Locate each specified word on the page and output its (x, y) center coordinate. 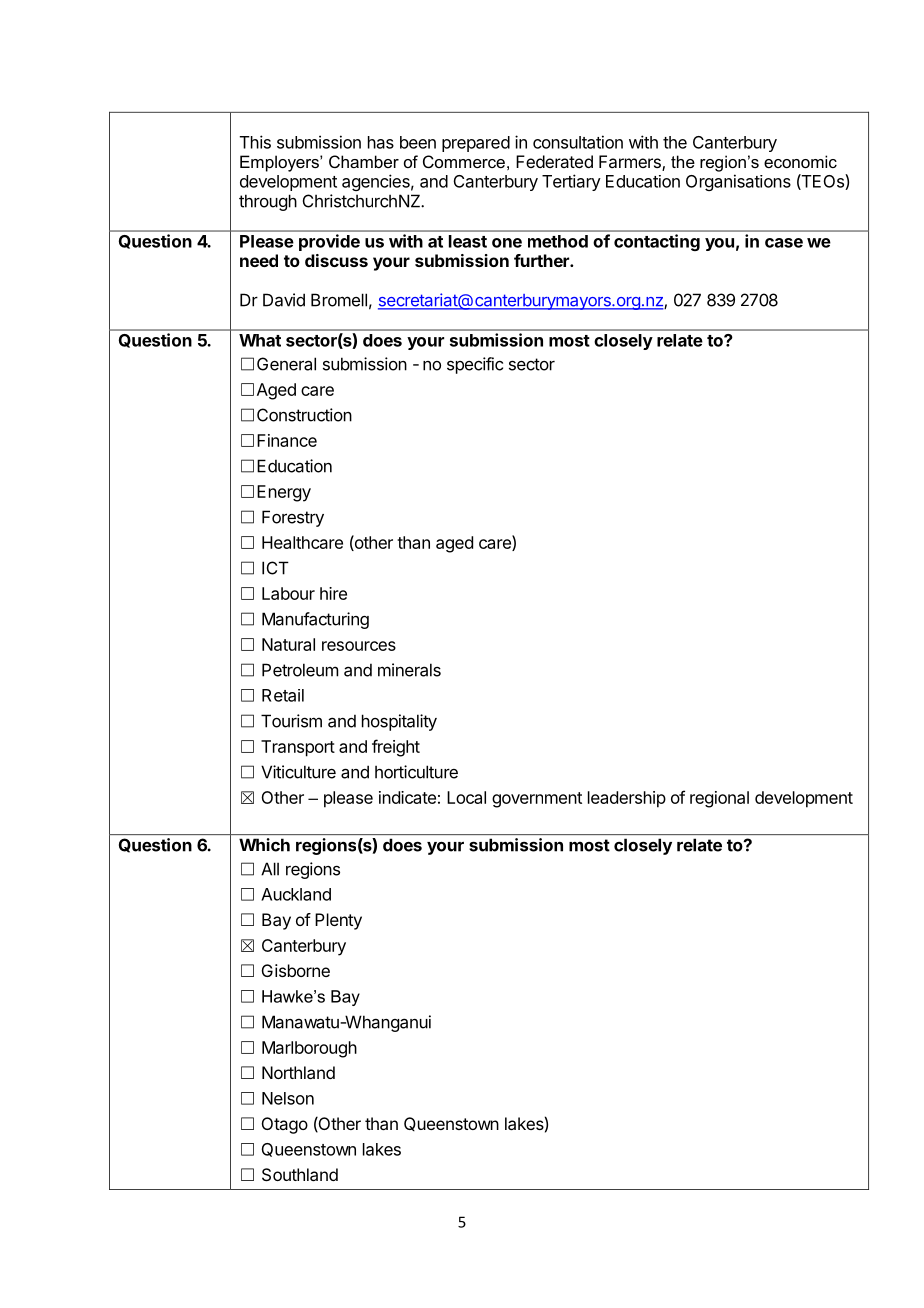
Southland (300, 1174)
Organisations (738, 182)
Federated (554, 161)
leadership (627, 799)
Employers (280, 163)
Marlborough (309, 1049)
